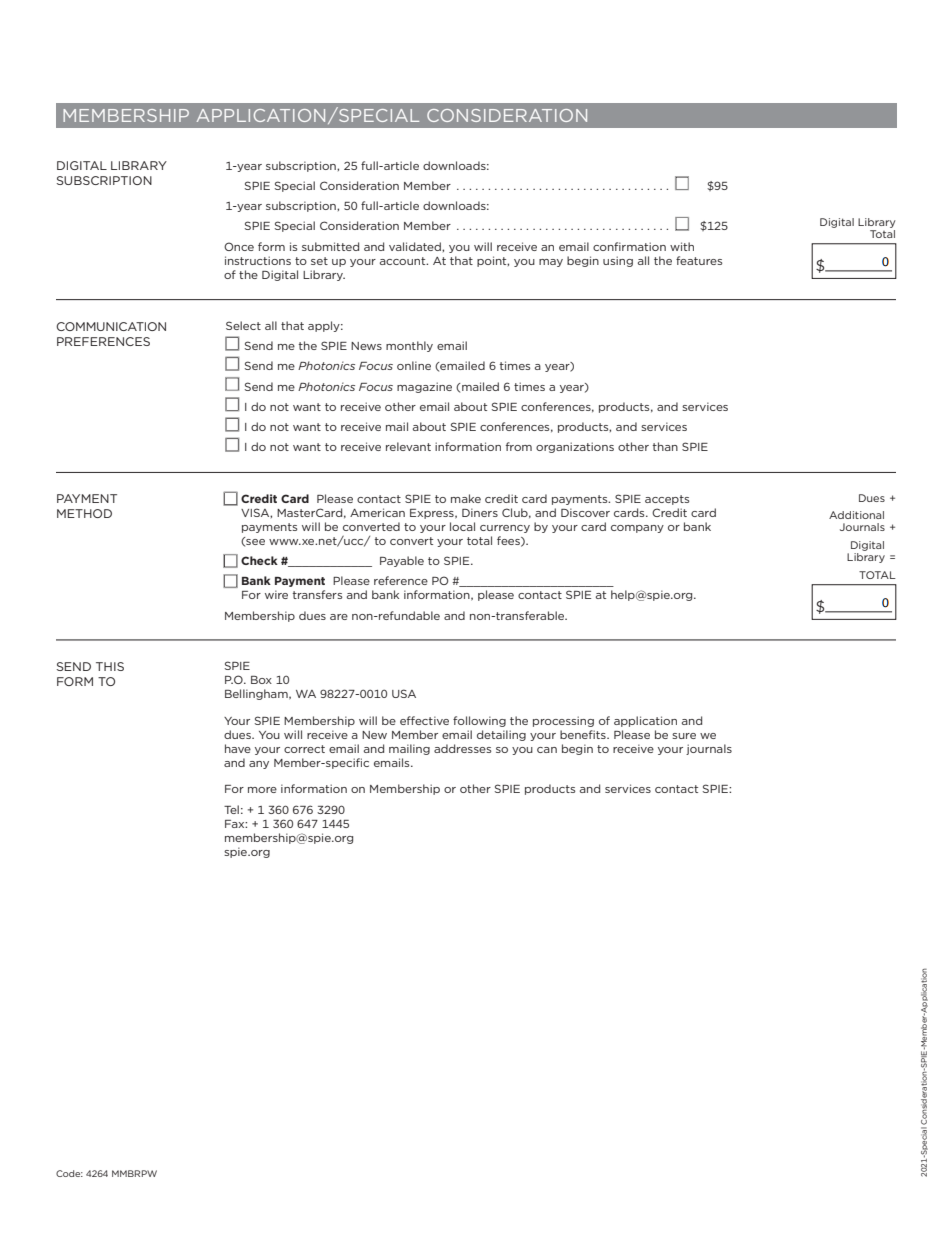  I want to click on accepts, so click(667, 500).
